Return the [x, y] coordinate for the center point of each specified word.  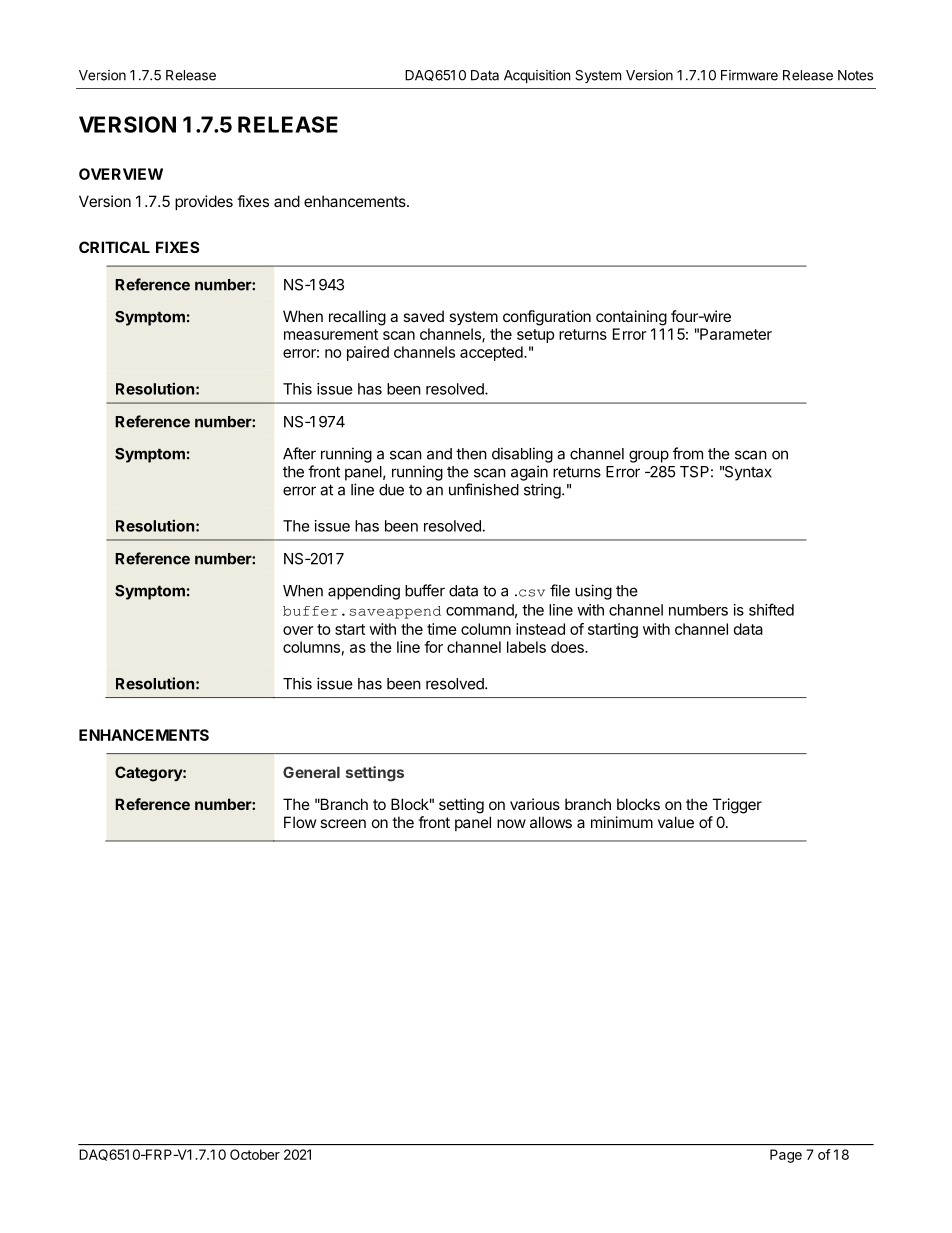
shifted [771, 609]
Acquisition [537, 76]
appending [364, 592]
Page [786, 1156]
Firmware [749, 75]
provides [204, 202]
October [255, 1154]
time [442, 629]
